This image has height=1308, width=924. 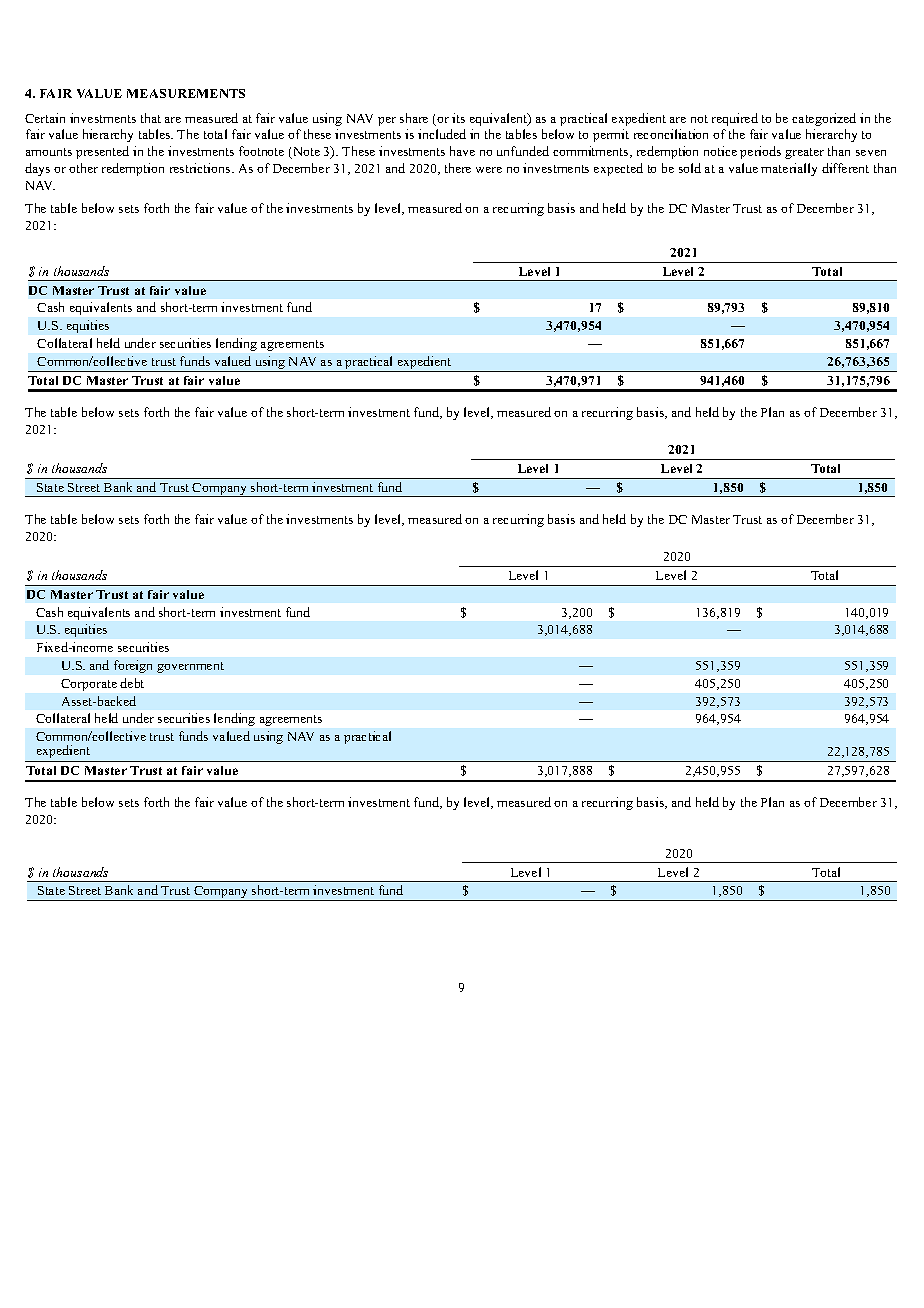 I want to click on other, so click(x=83, y=168).
